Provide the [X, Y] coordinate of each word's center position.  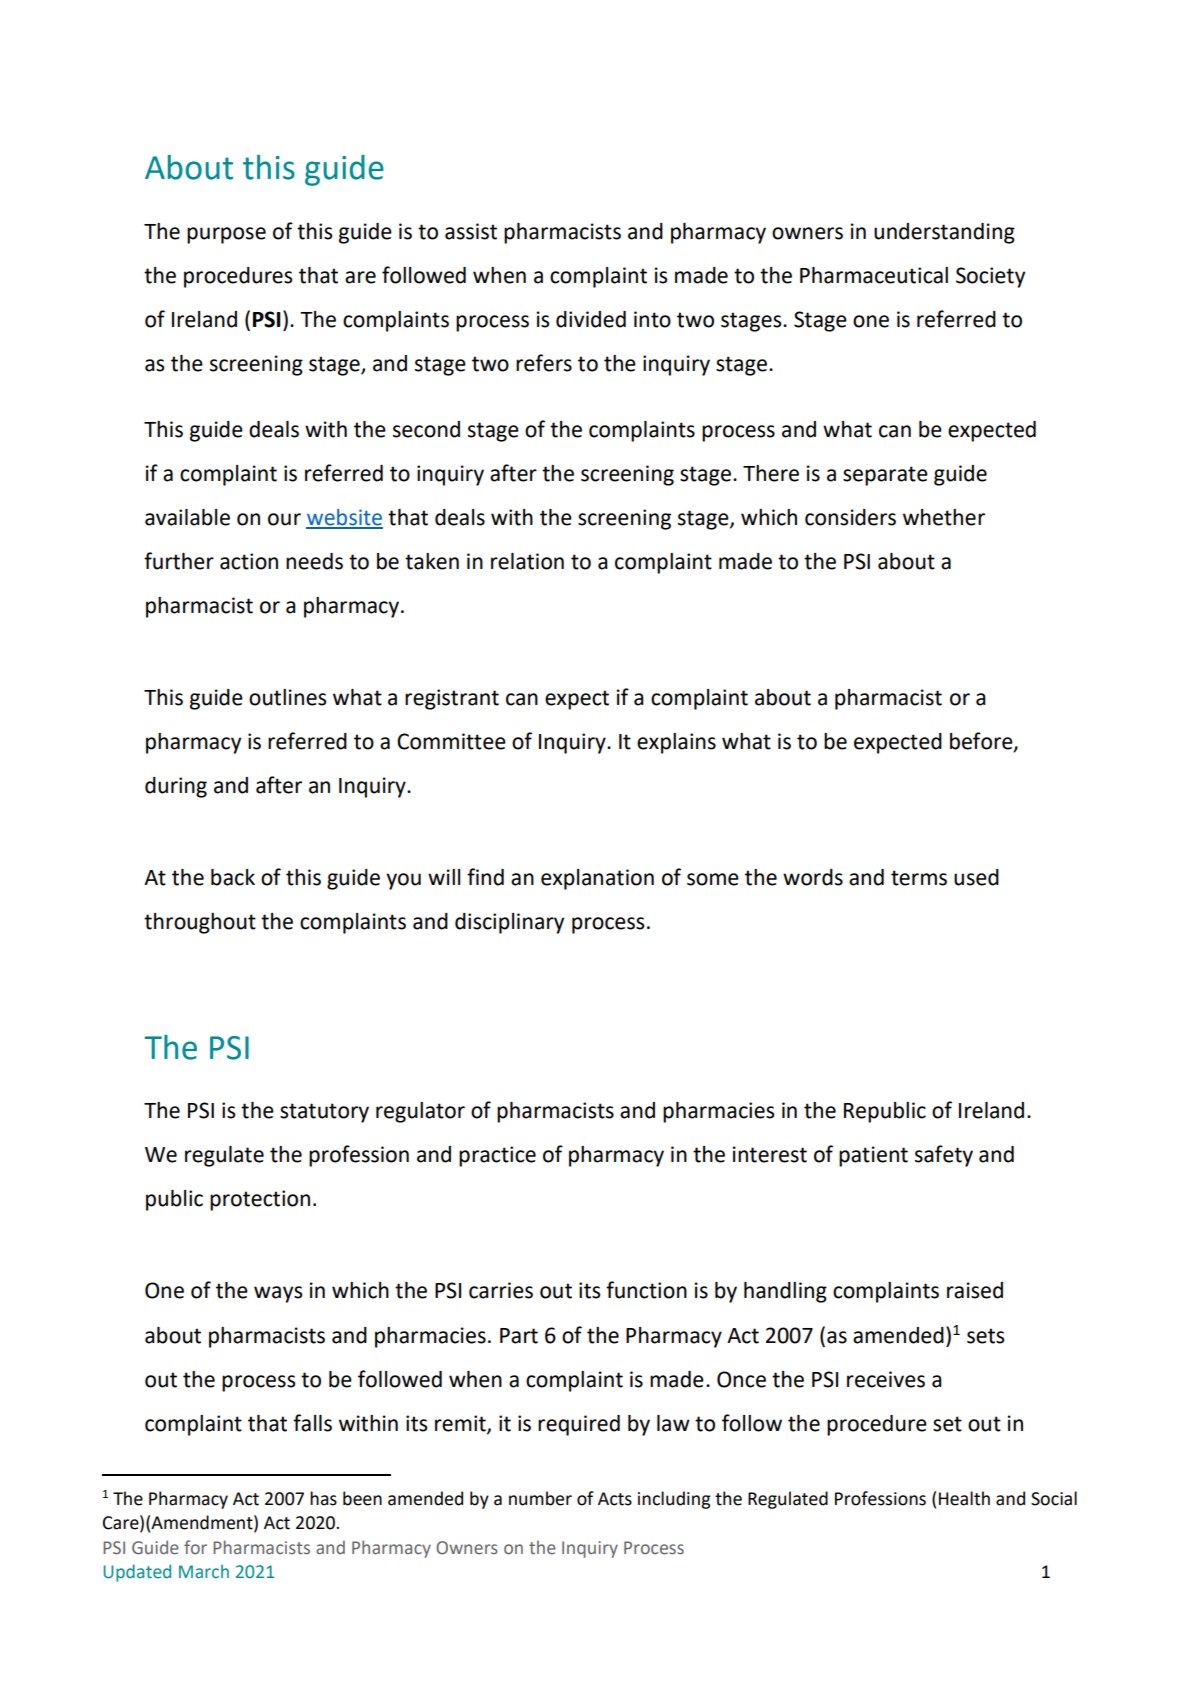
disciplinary [509, 923]
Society [990, 277]
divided [591, 319]
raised [975, 1290]
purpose [226, 235]
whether [944, 517]
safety [944, 1156]
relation [527, 561]
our [284, 519]
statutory [324, 1113]
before [982, 741]
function [646, 1290]
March [204, 1571]
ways [278, 1294]
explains [676, 743]
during [176, 787]
